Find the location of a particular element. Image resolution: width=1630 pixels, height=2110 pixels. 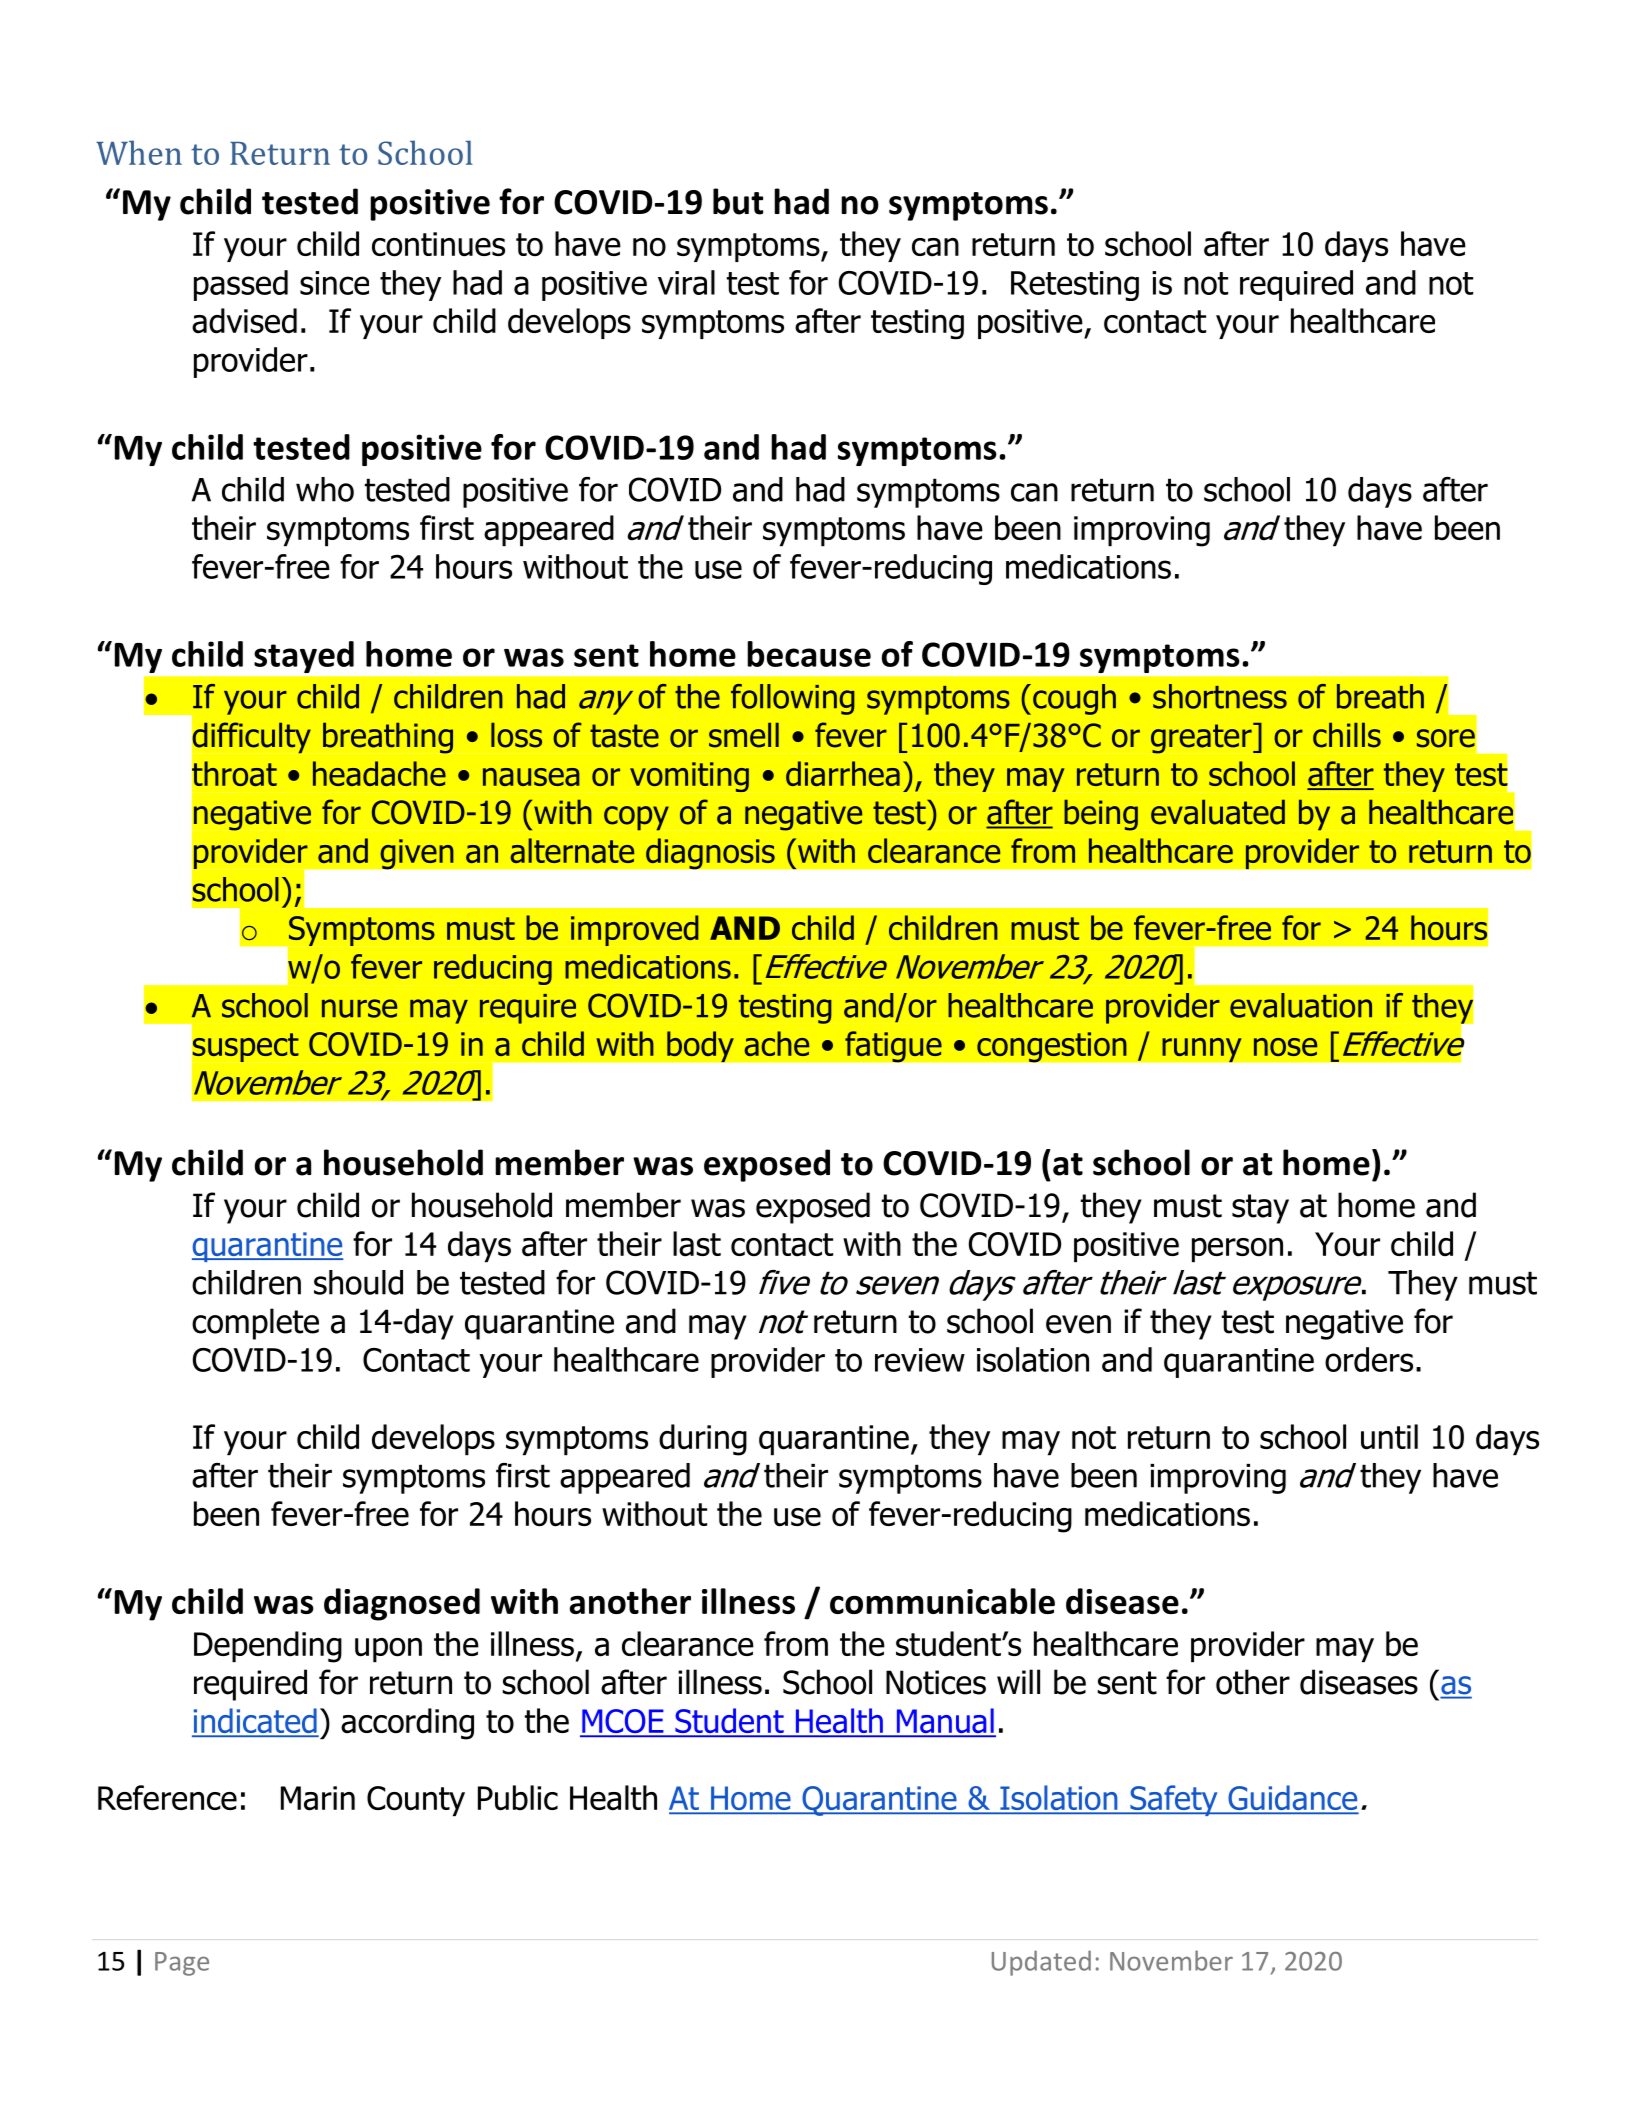

since is located at coordinates (334, 283).
